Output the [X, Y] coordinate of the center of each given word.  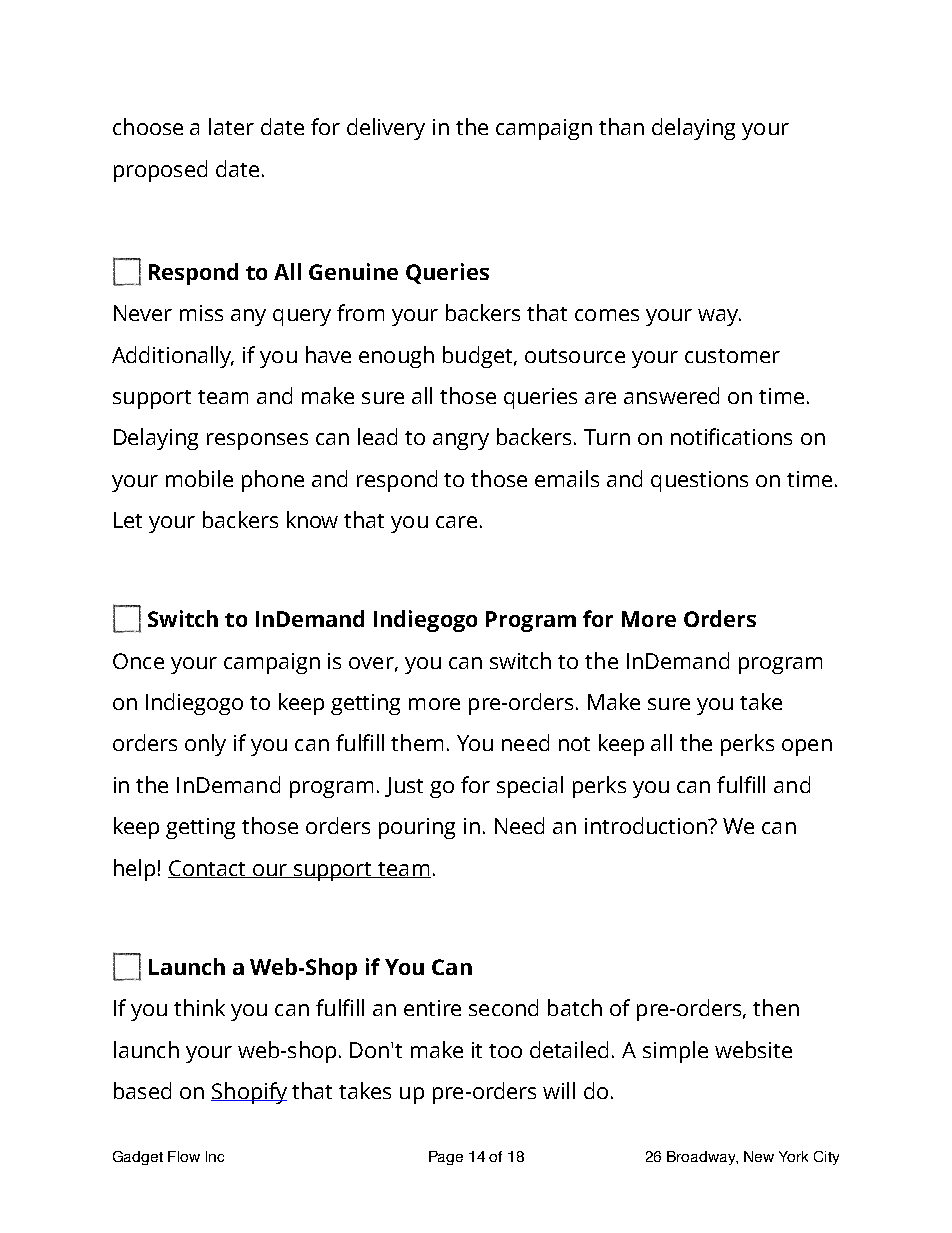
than [621, 126]
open [807, 747]
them [417, 742]
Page [446, 1158]
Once [138, 661]
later [231, 126]
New [759, 1156]
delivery [386, 129]
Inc [215, 1156]
